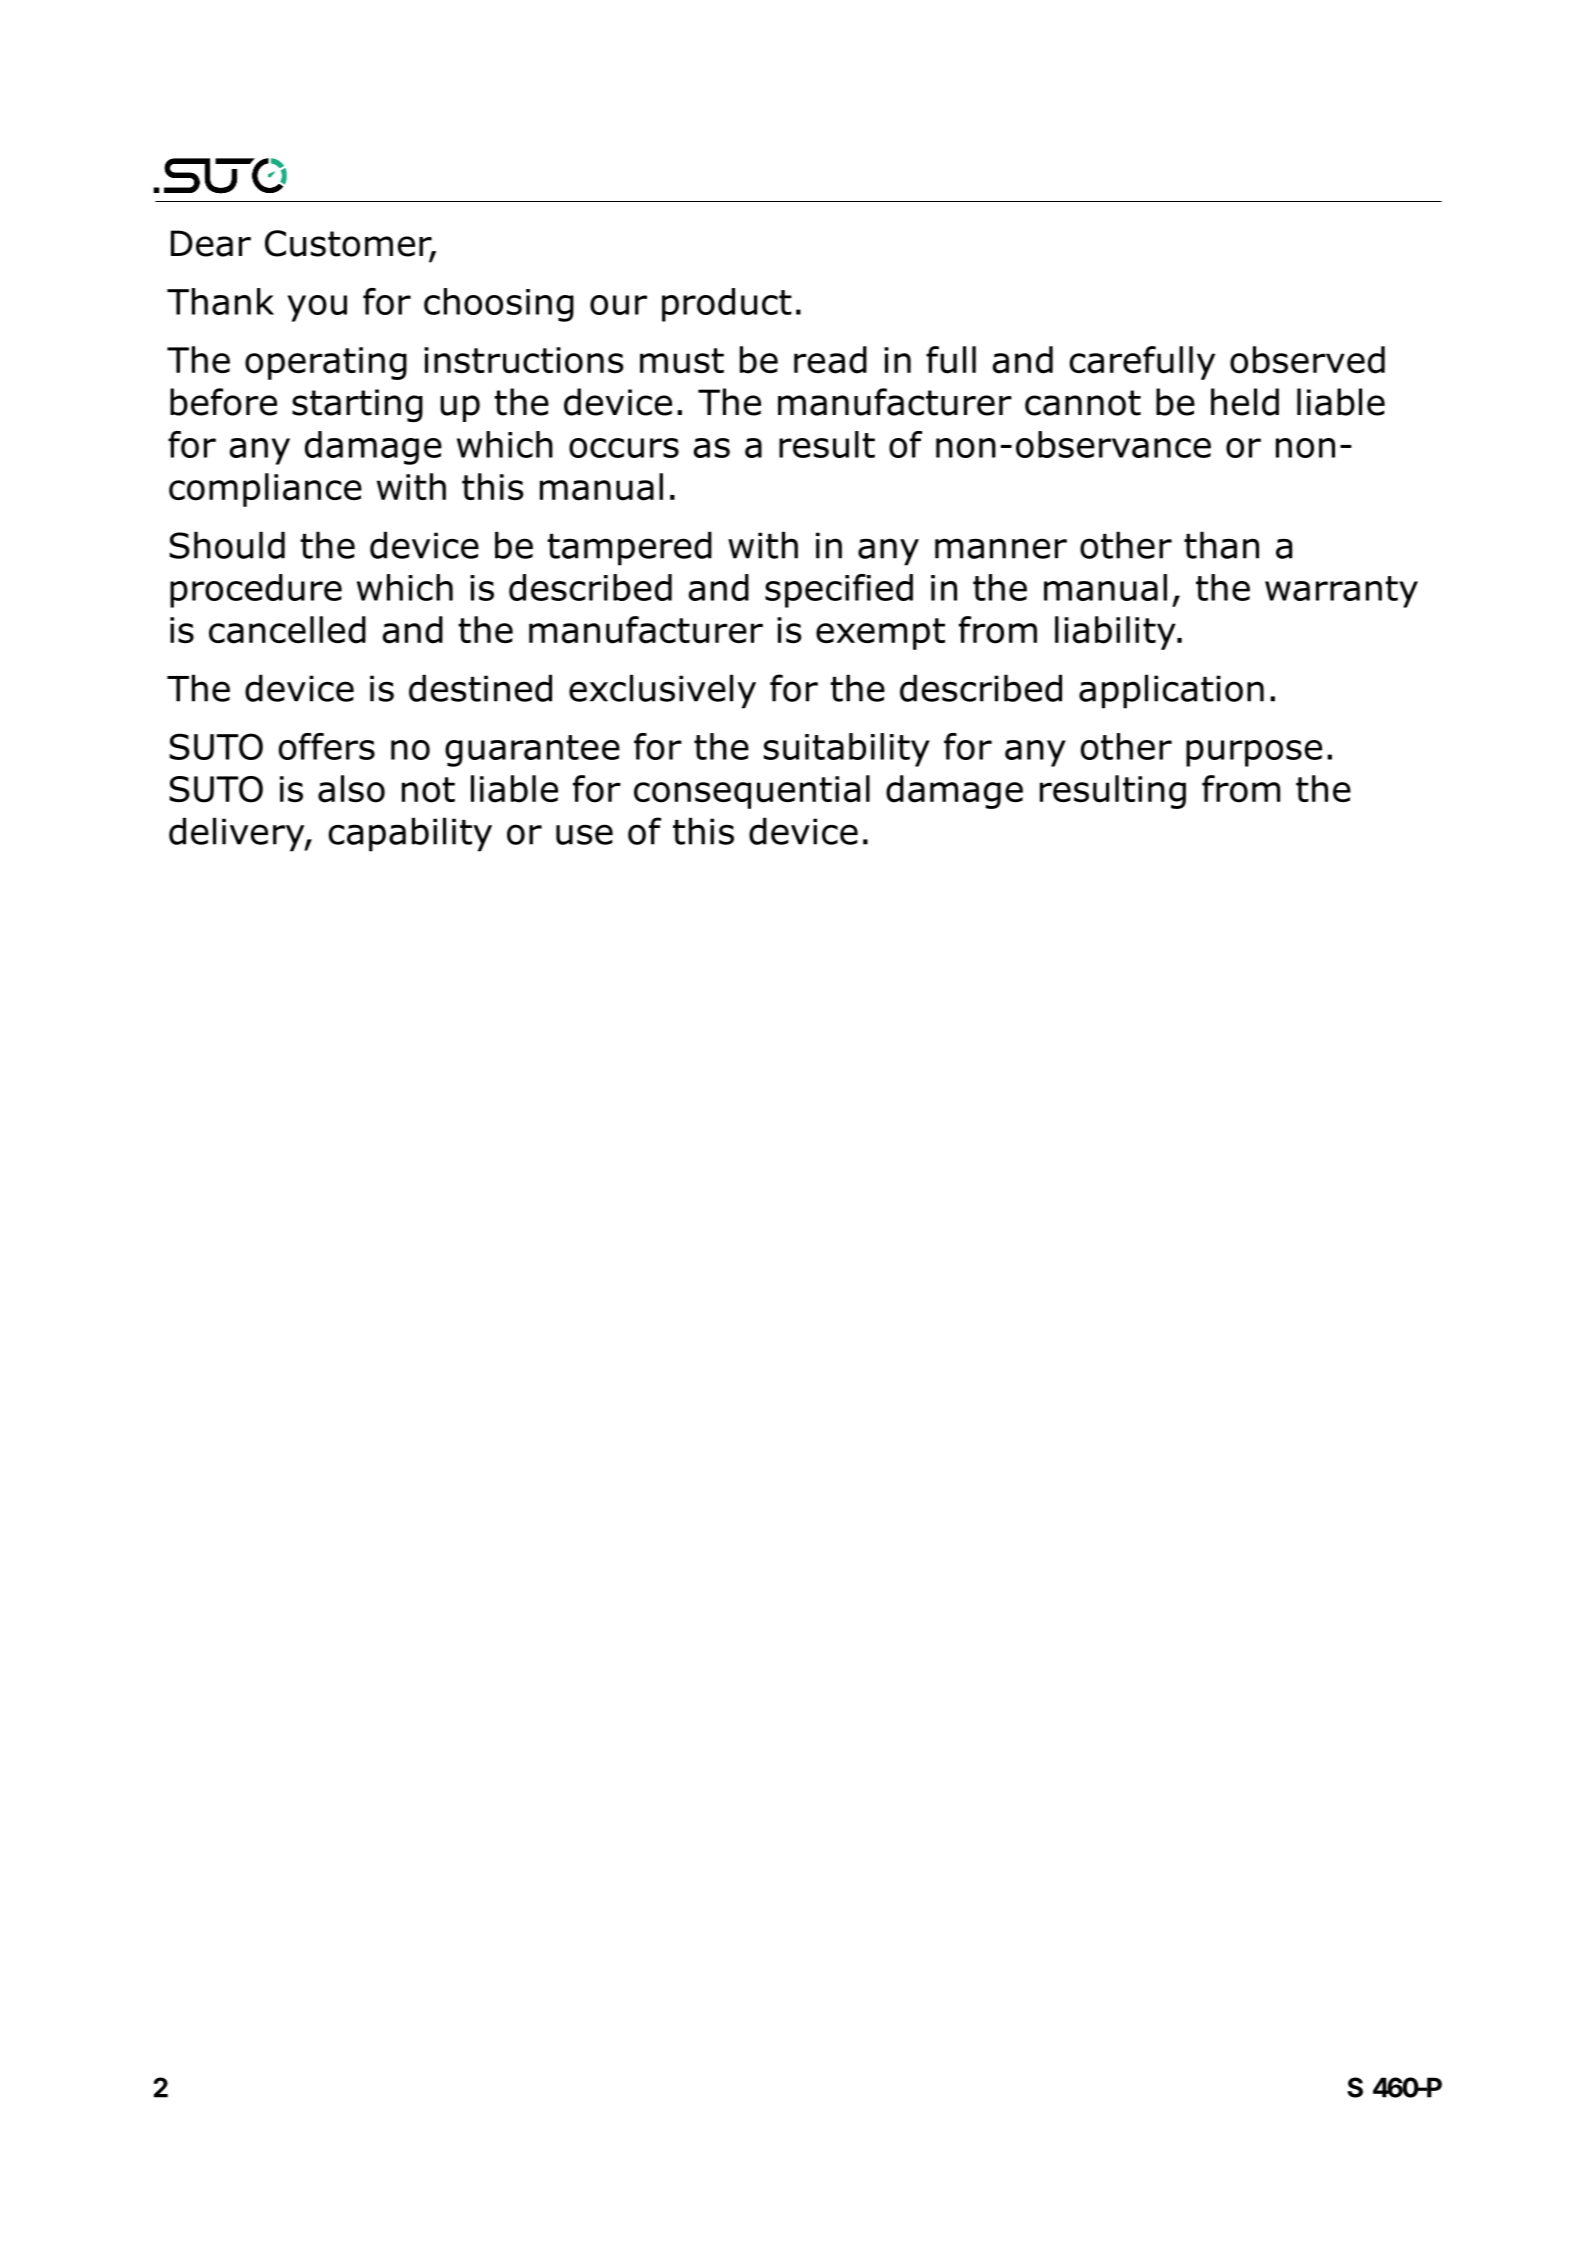  I want to click on Dear, so click(211, 243).
